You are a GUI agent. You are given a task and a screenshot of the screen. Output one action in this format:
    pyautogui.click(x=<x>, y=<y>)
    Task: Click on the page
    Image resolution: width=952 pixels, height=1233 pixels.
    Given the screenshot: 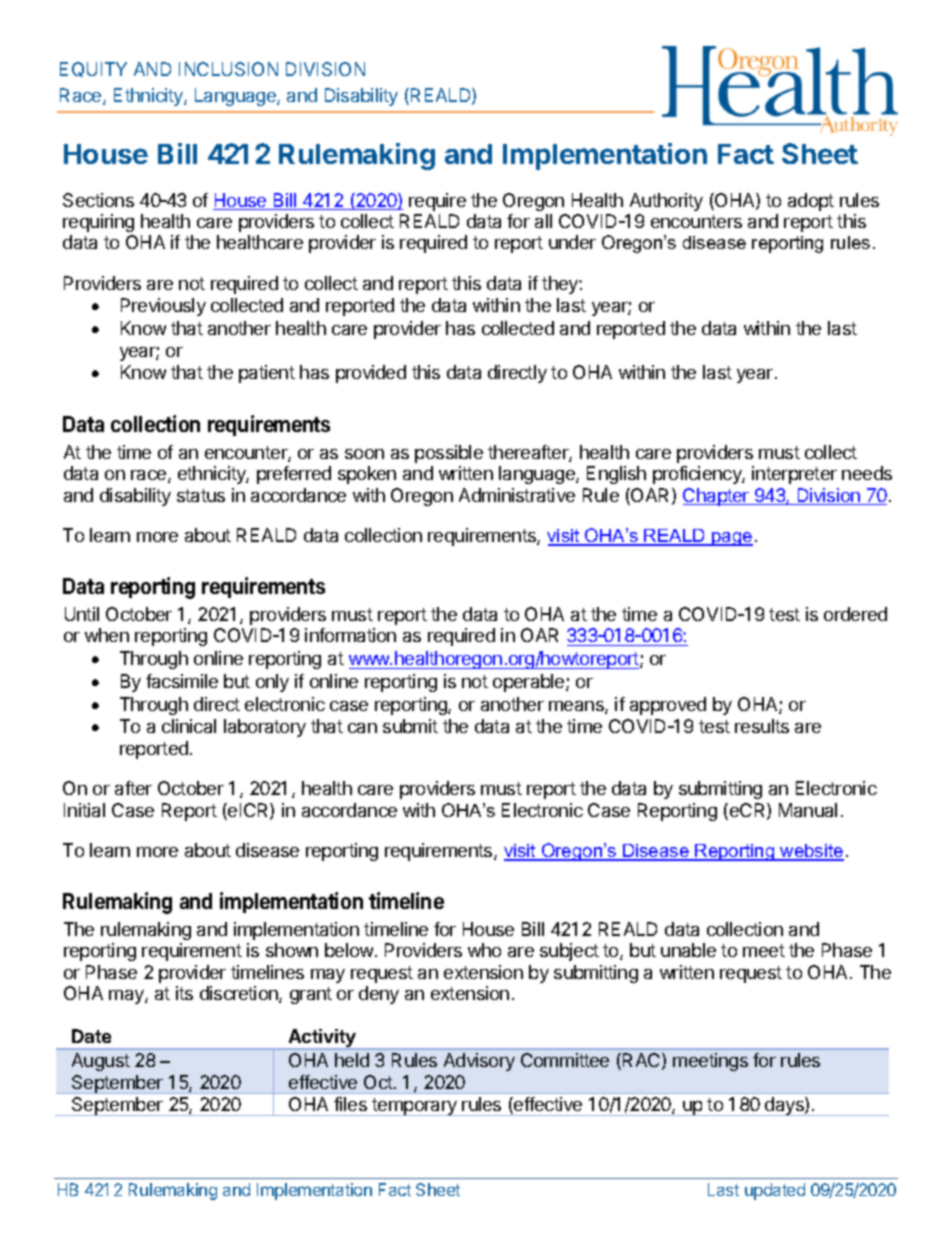 What is the action you would take?
    pyautogui.click(x=731, y=539)
